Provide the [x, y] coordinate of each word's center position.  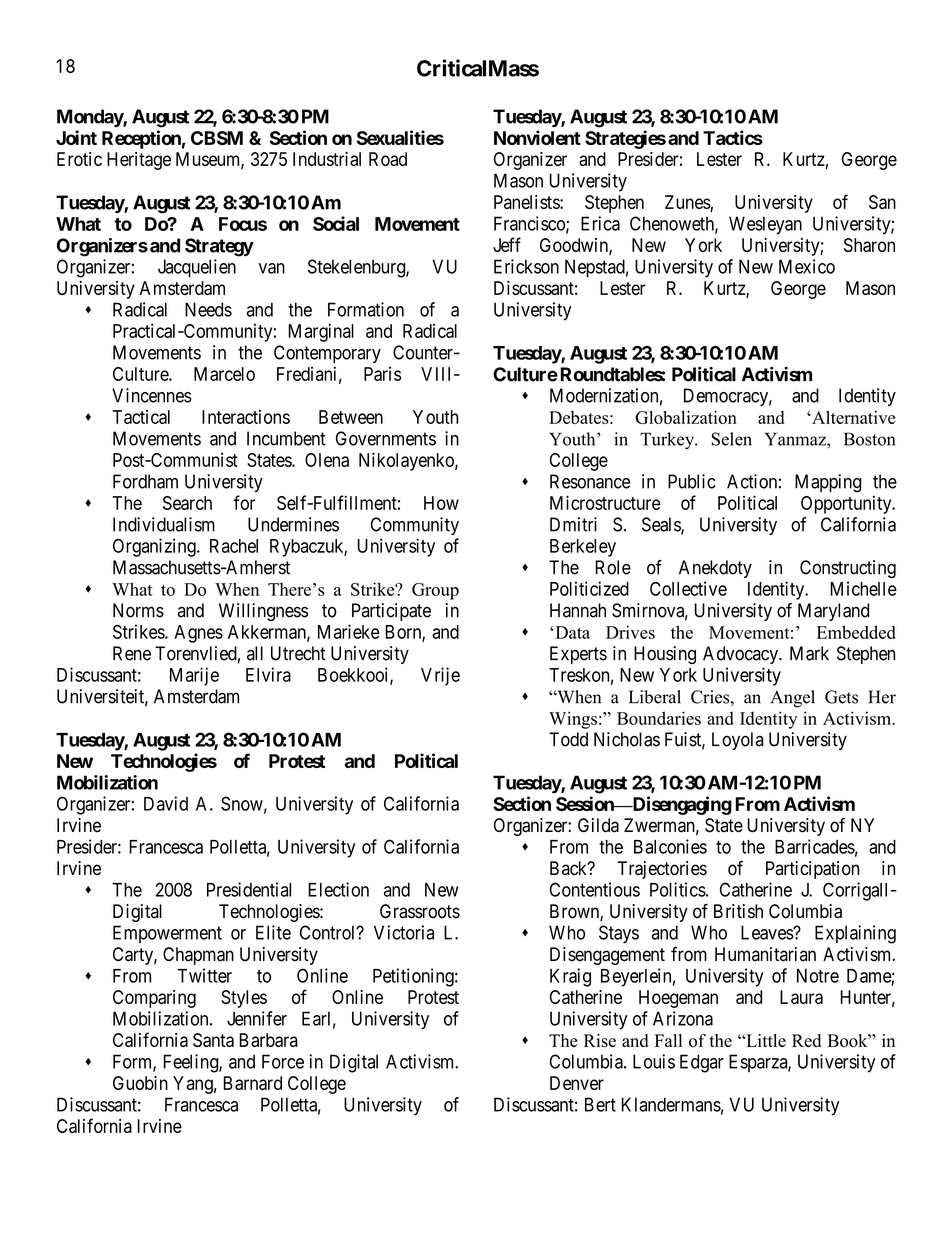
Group [435, 591]
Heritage [139, 161]
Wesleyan [765, 225]
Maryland [833, 612]
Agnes [198, 634]
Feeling [191, 1063]
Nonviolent [537, 137]
